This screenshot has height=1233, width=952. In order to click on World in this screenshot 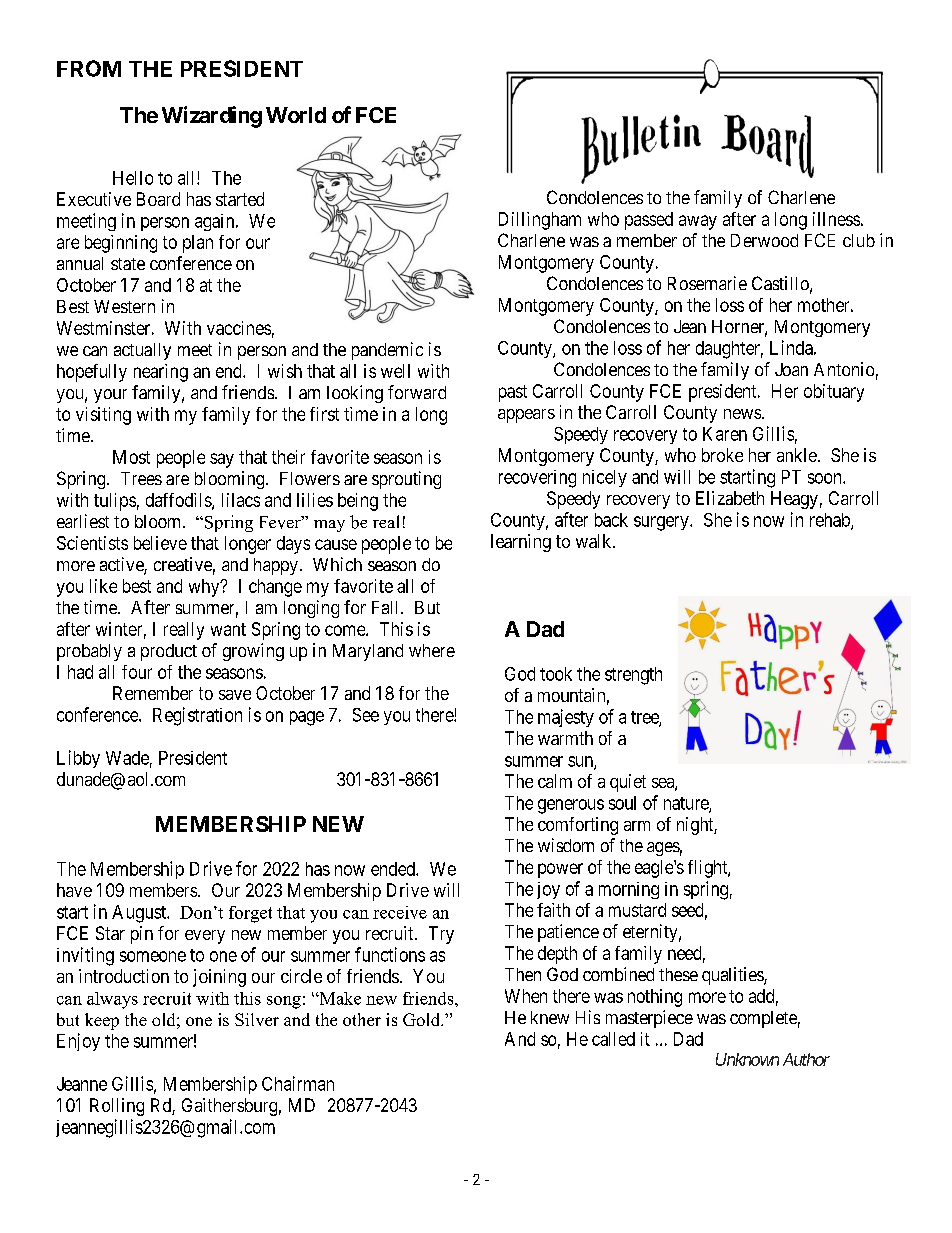, I will do `click(296, 115)`.
